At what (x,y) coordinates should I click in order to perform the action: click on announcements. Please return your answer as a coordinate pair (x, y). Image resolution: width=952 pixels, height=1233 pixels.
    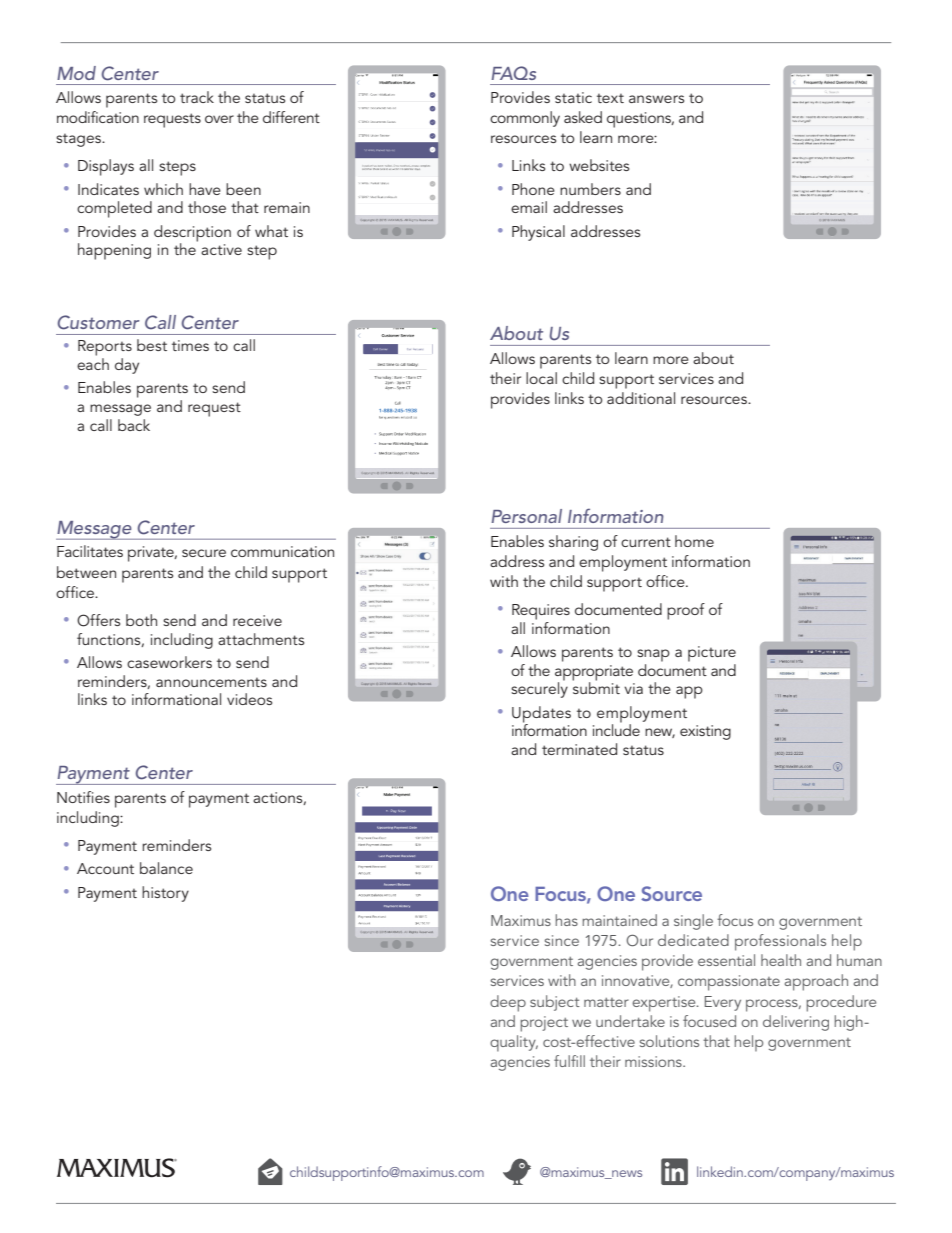
    Looking at the image, I should click on (211, 682).
